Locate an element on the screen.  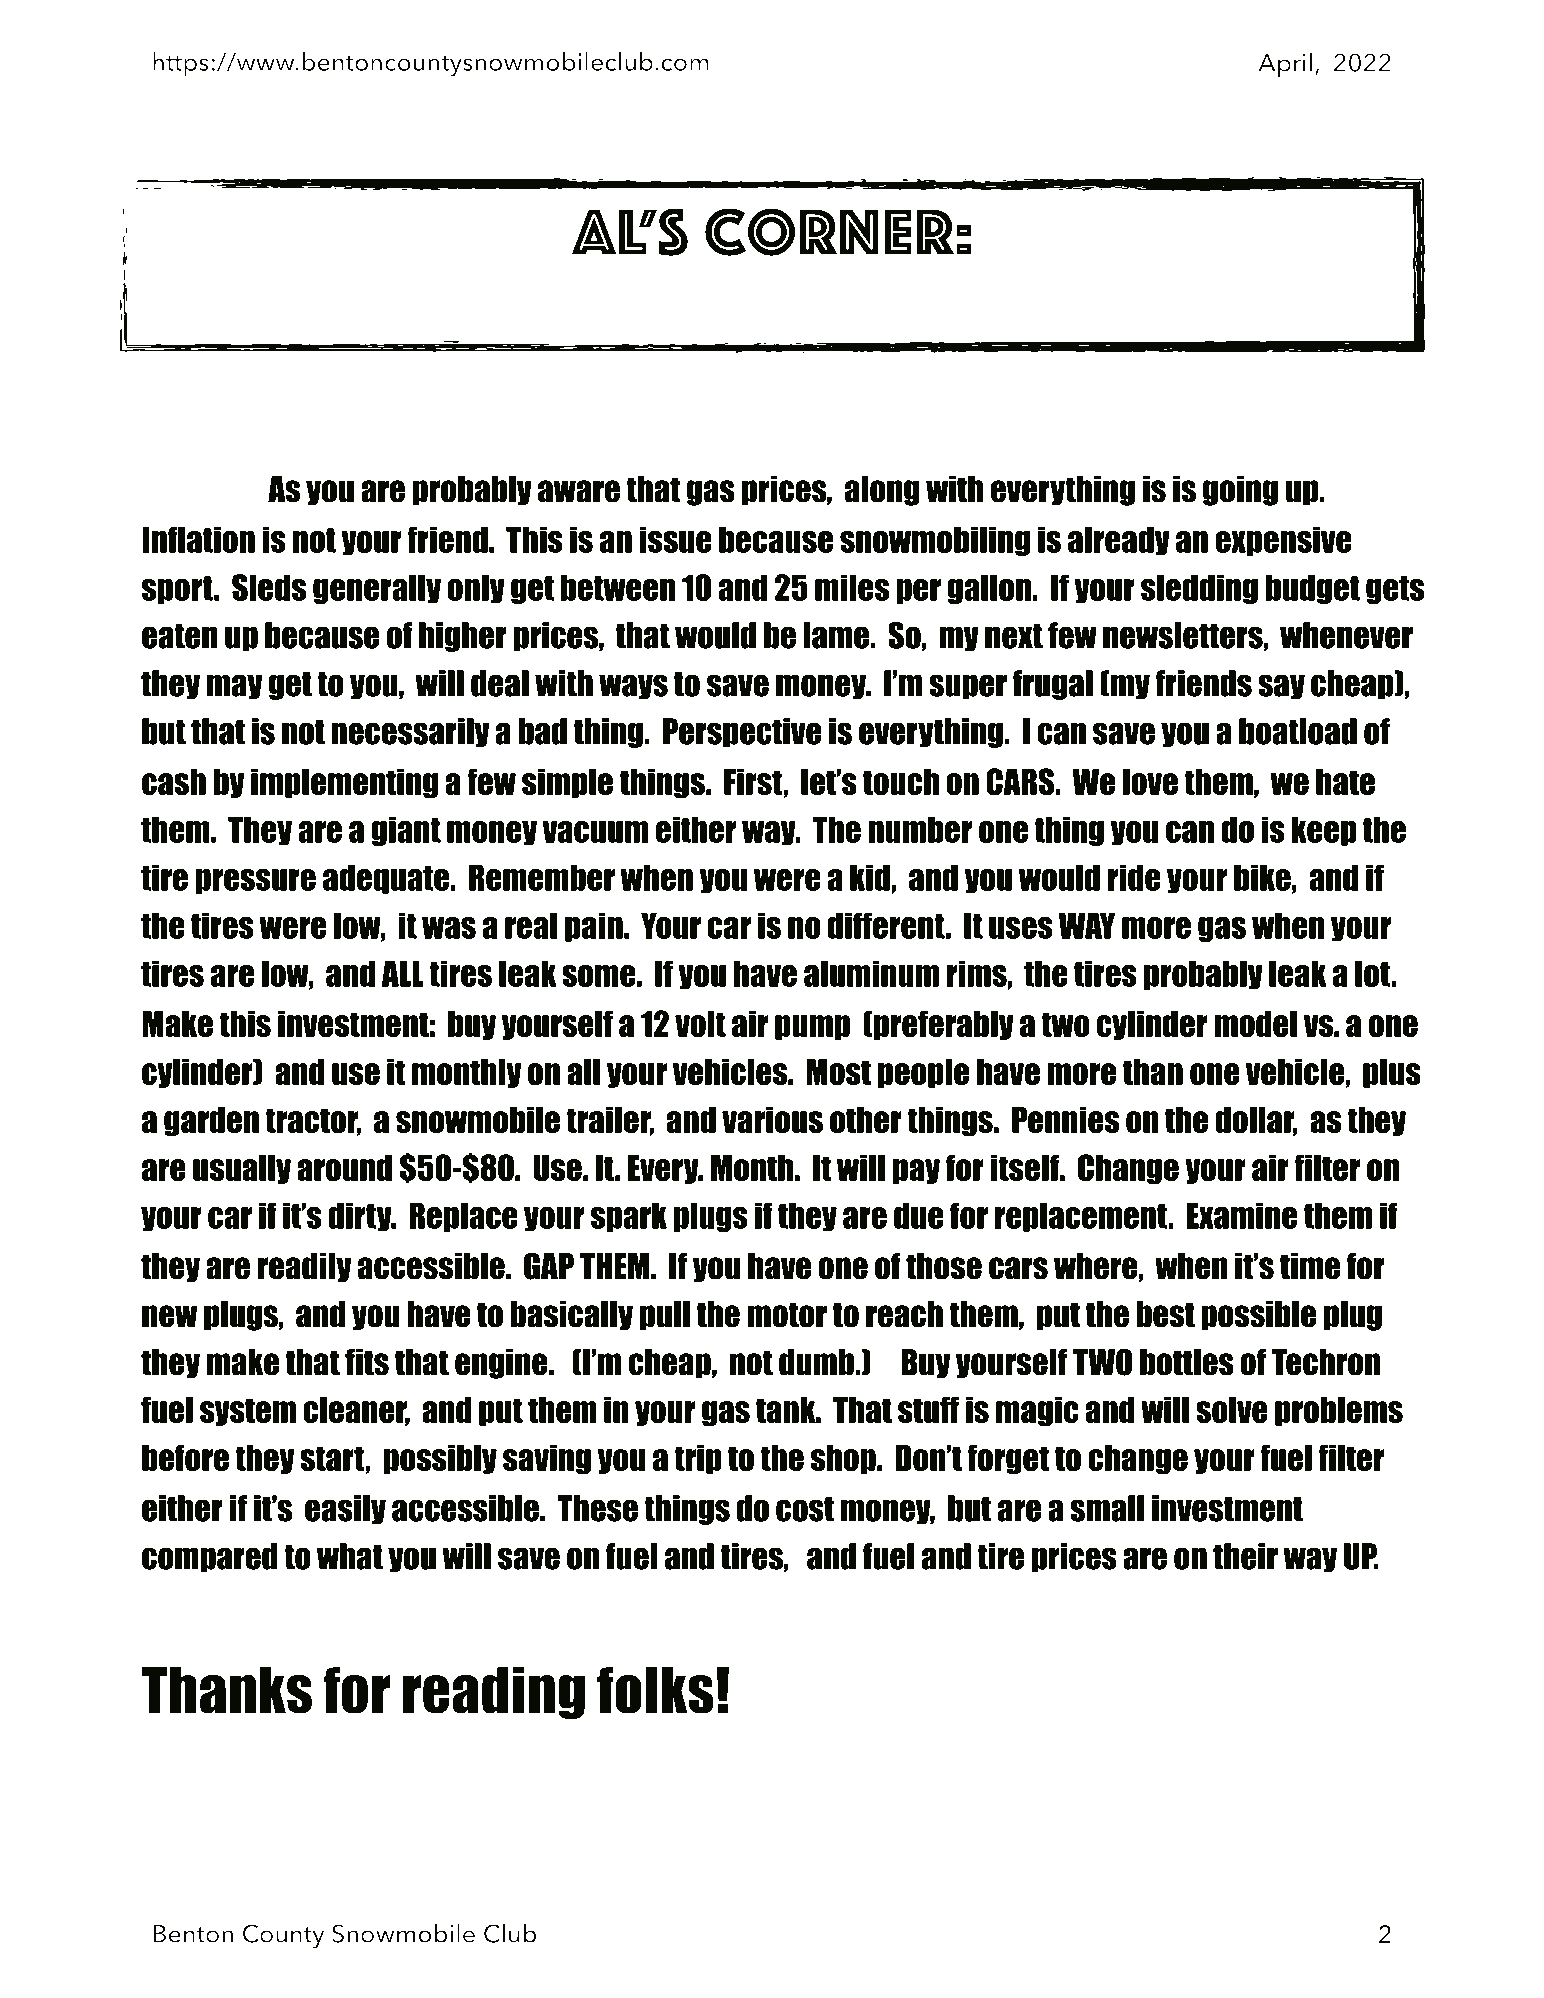
various is located at coordinates (772, 1120).
